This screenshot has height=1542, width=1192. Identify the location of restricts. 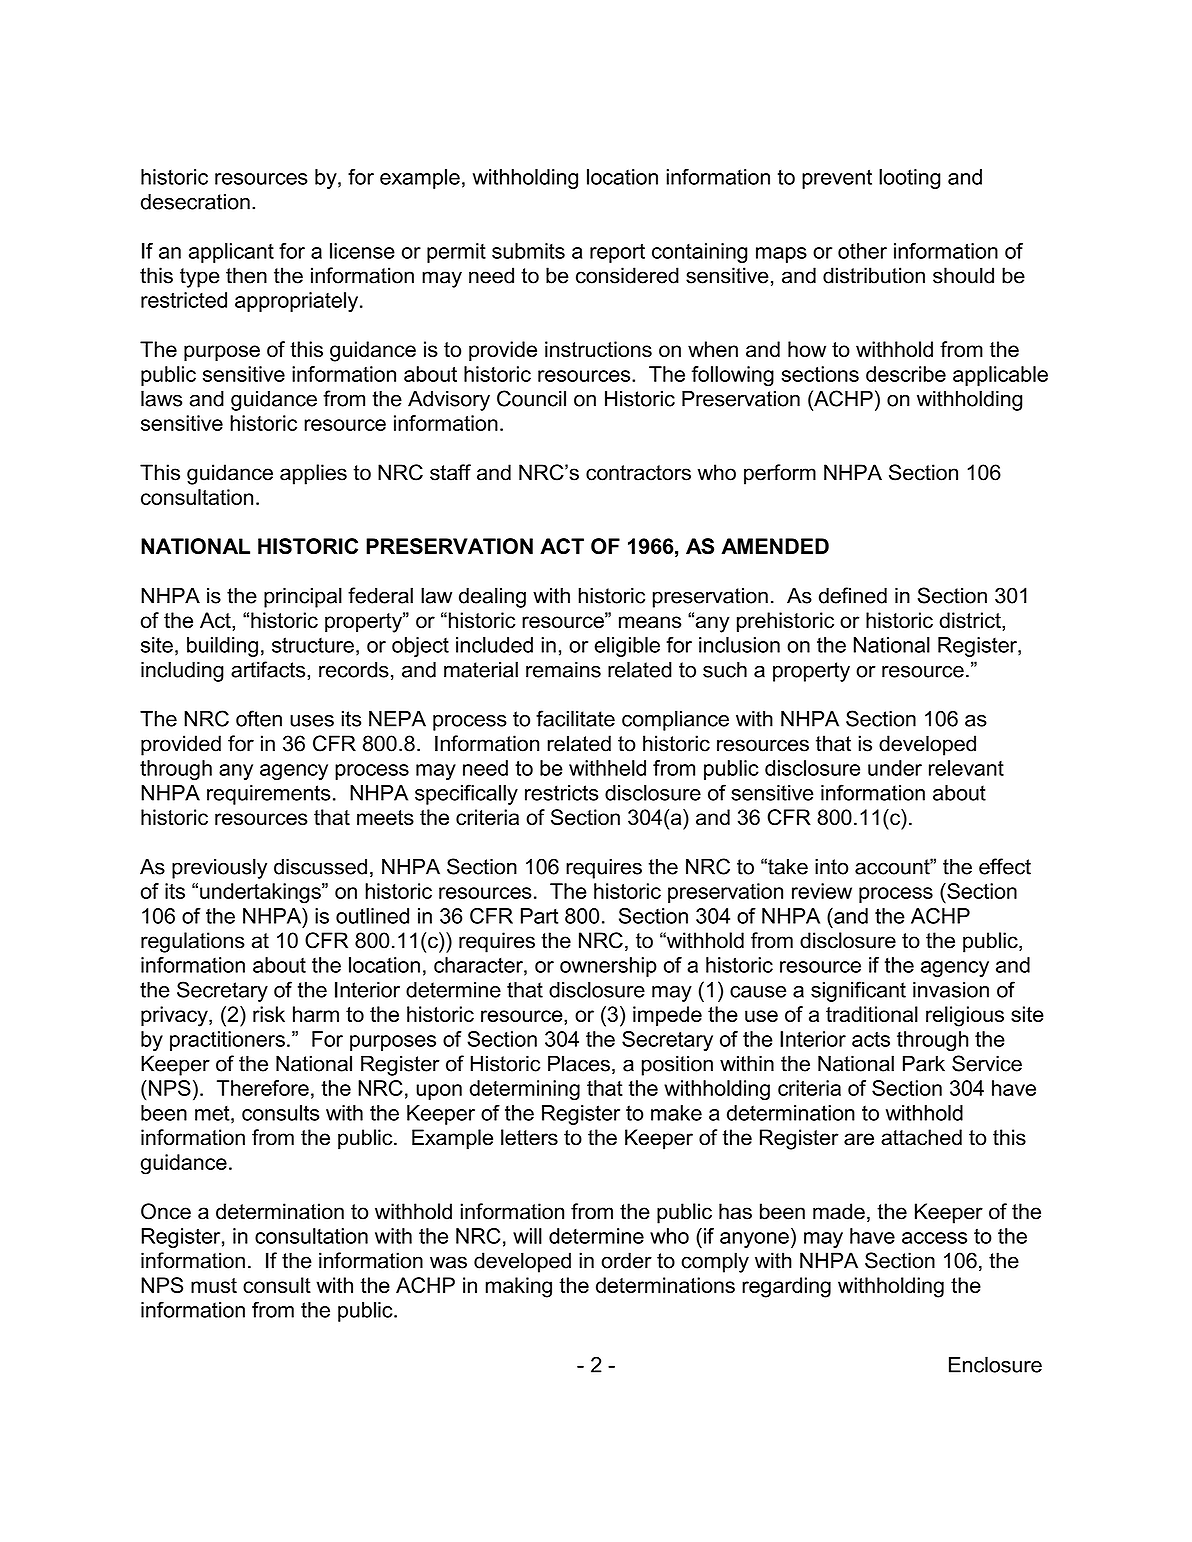
(561, 793).
